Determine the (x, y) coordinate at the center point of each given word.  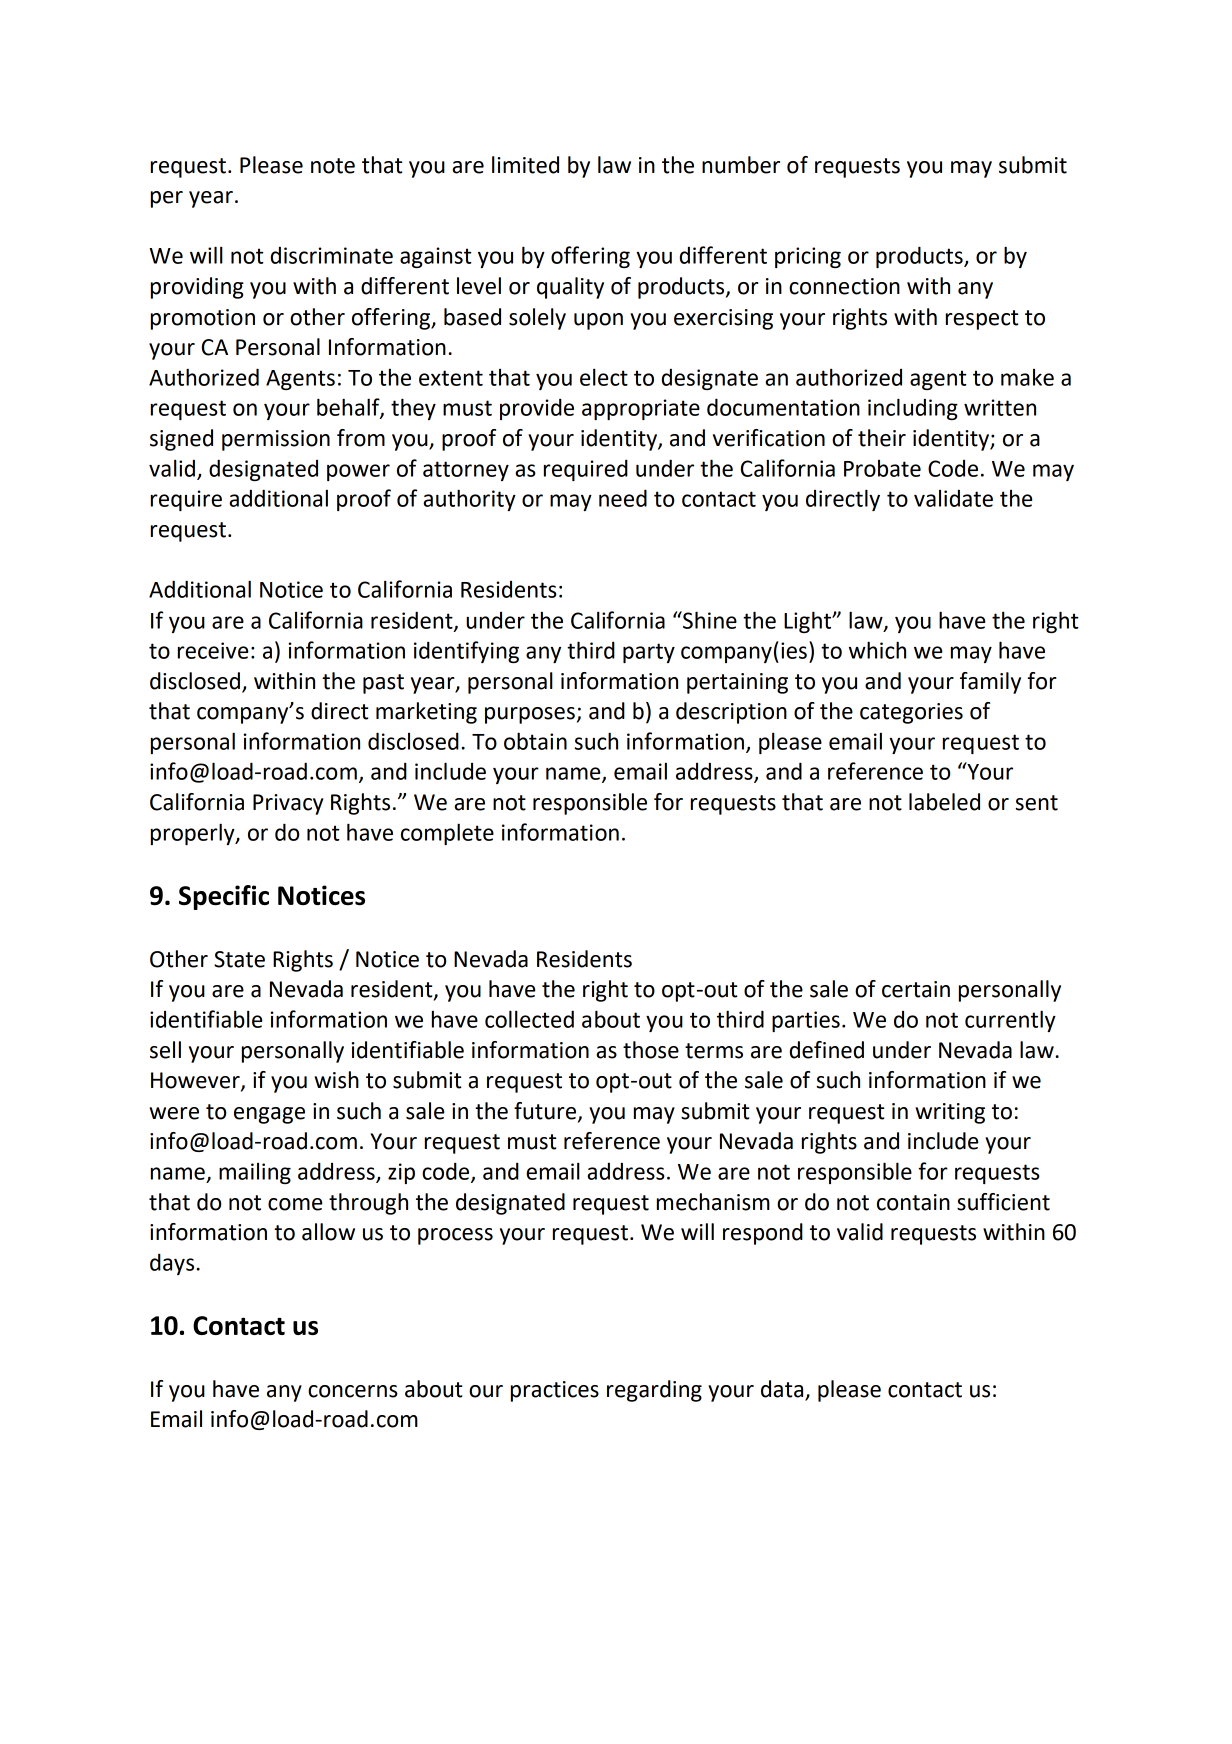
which (877, 650)
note (333, 166)
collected (529, 1019)
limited (525, 165)
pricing (808, 257)
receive (213, 650)
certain (916, 989)
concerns (353, 1391)
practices (555, 1391)
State (239, 959)
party (649, 653)
